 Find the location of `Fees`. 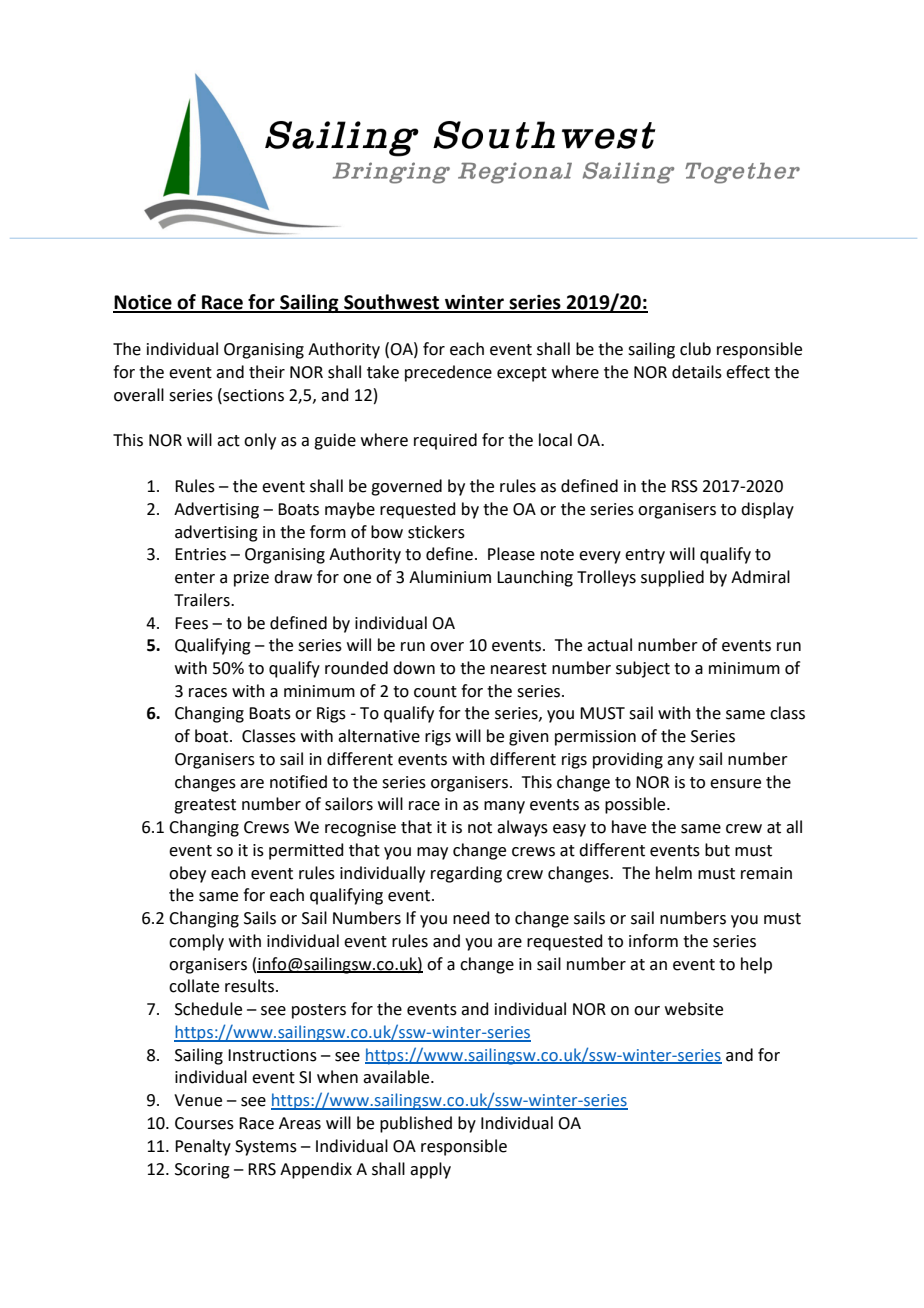

Fees is located at coordinates (191, 623).
